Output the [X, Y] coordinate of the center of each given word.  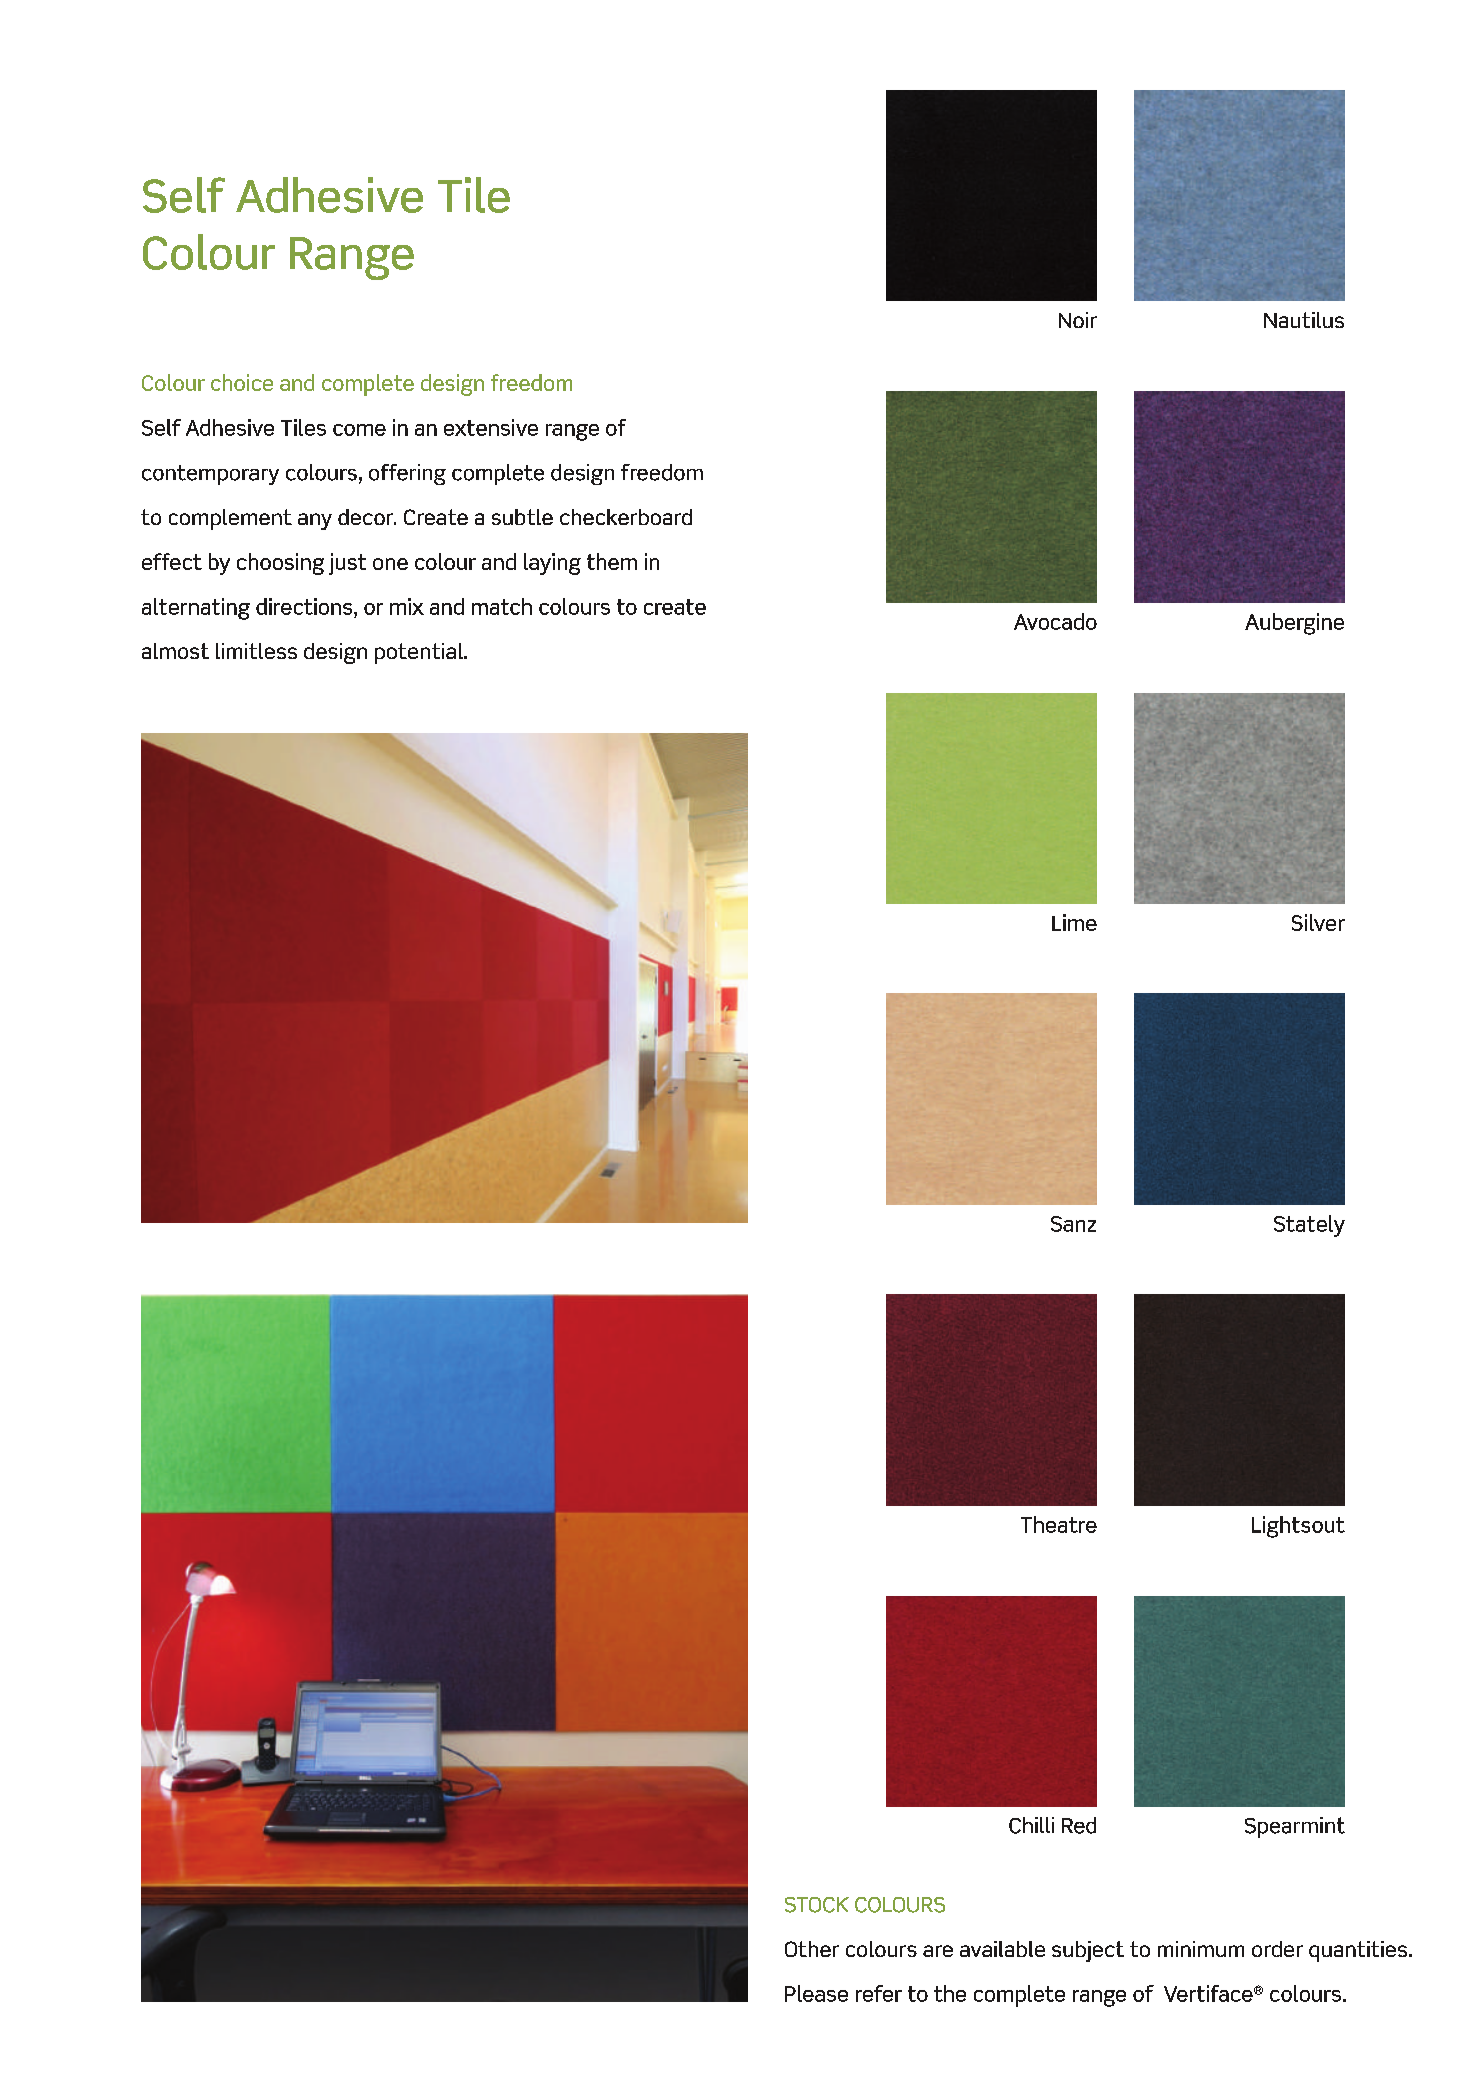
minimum [1201, 1949]
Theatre [1059, 1524]
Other [812, 1949]
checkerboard [626, 517]
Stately [1309, 1226]
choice [242, 382]
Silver [1318, 922]
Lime [1074, 922]
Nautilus [1304, 320]
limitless [256, 651]
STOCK [817, 1905]
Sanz [1073, 1224]
